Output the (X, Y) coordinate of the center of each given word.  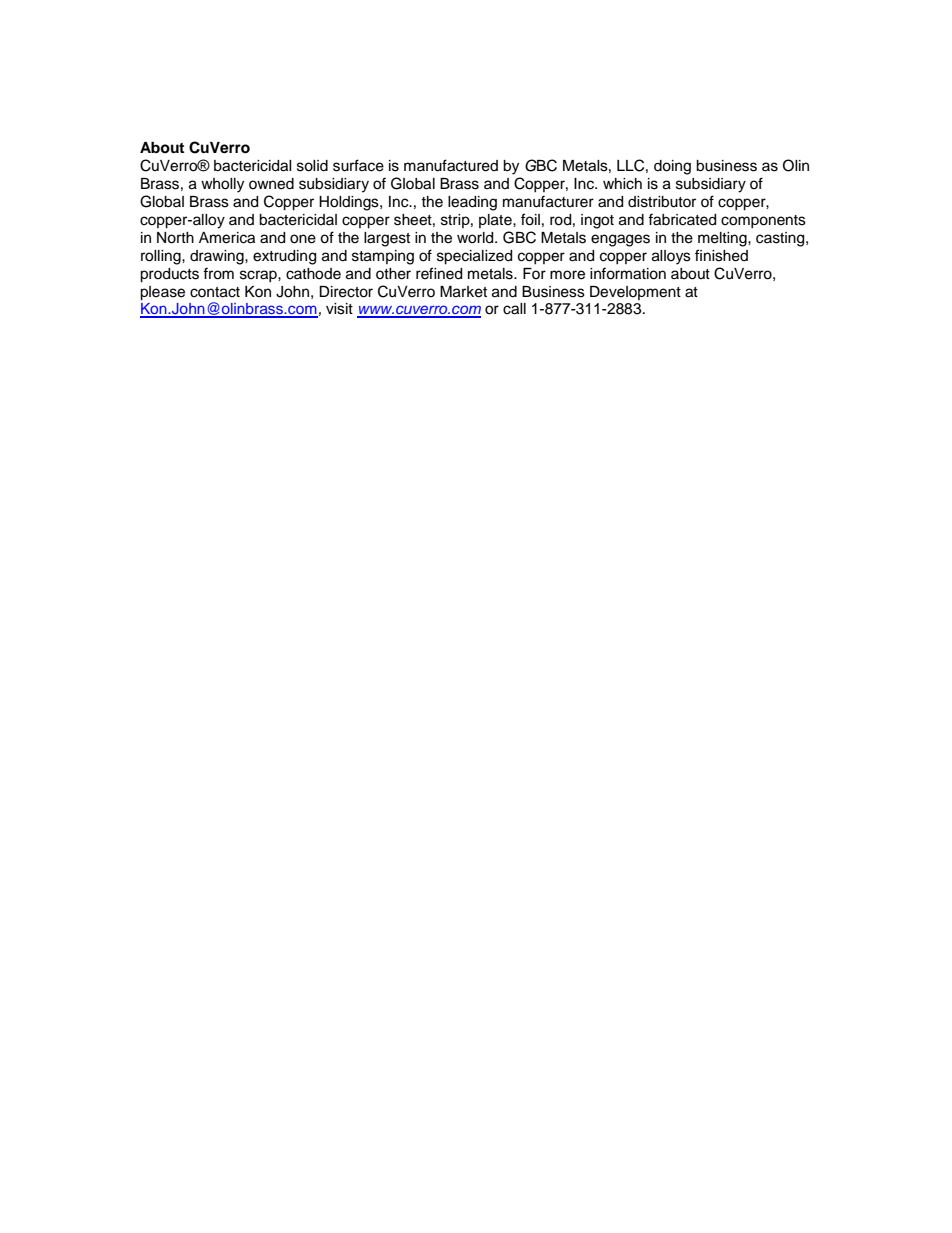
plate (496, 221)
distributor (662, 202)
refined (439, 273)
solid (312, 166)
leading (472, 203)
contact (215, 292)
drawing (218, 257)
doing (672, 167)
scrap (259, 276)
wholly (222, 185)
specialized (474, 257)
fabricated (682, 219)
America (227, 238)
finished (721, 255)
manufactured (451, 165)
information (628, 273)
